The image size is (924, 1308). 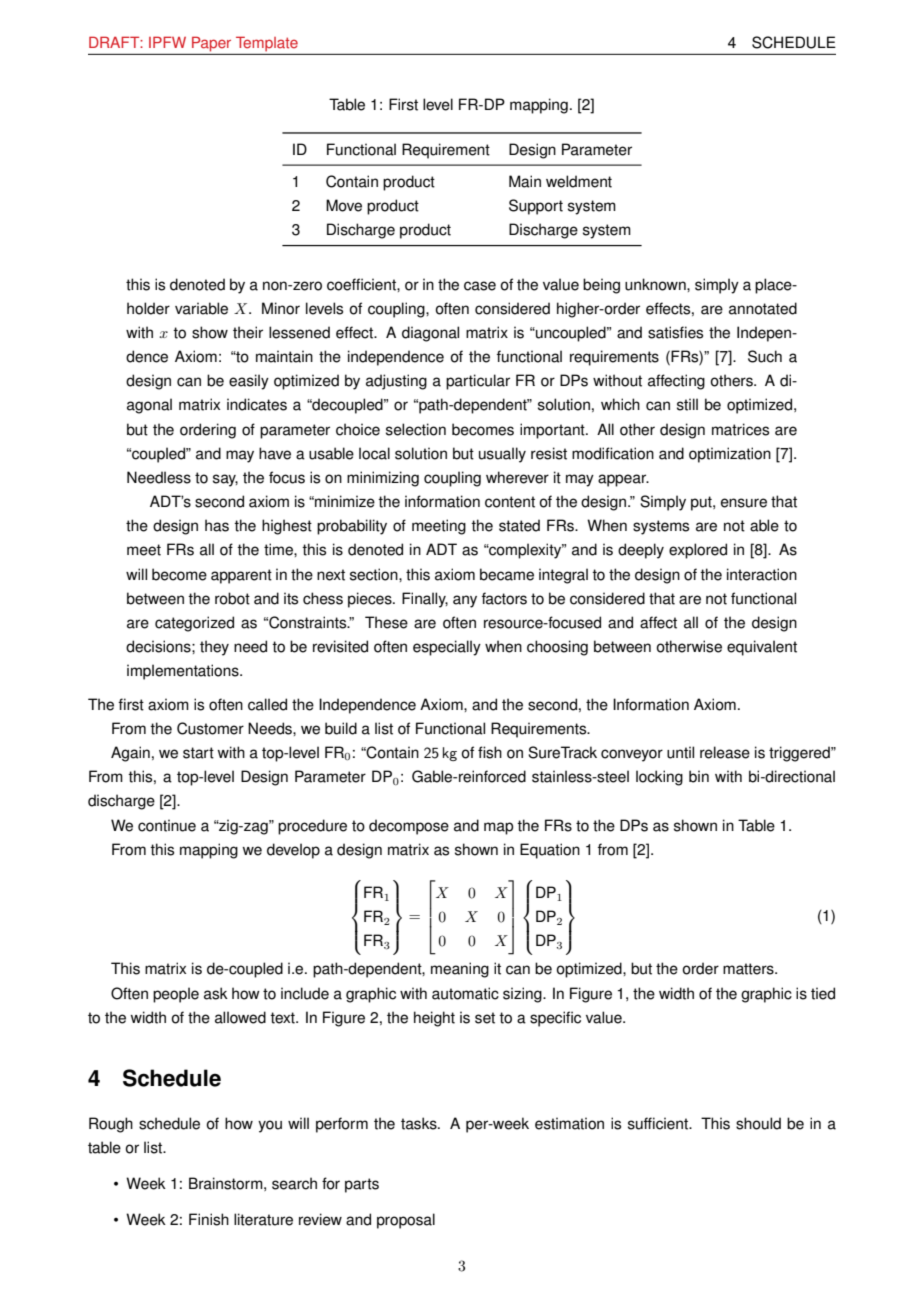 I want to click on Paper, so click(x=211, y=44).
